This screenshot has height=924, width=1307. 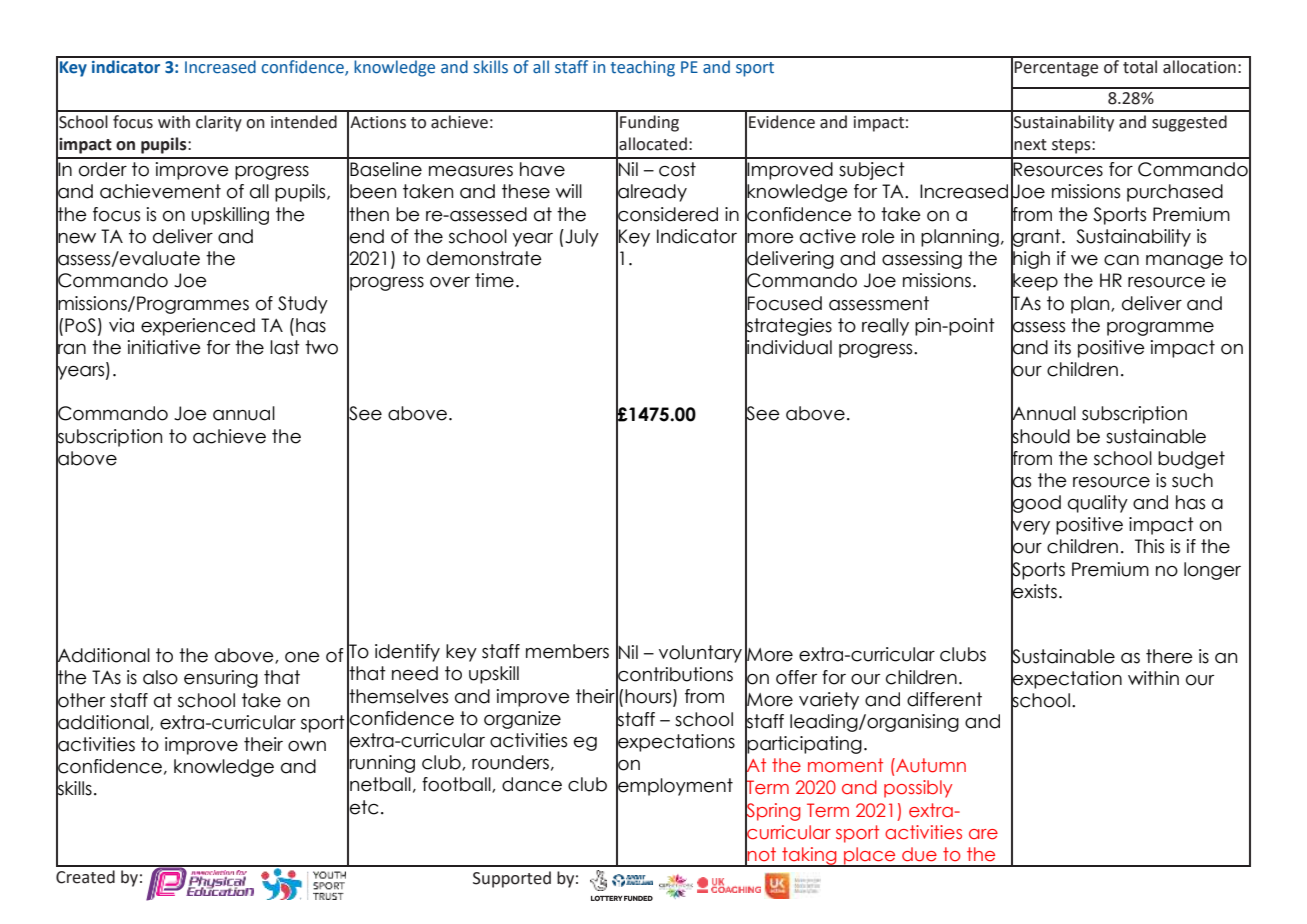 What do you see at coordinates (164, 347) in the screenshot?
I see `initiative` at bounding box center [164, 347].
